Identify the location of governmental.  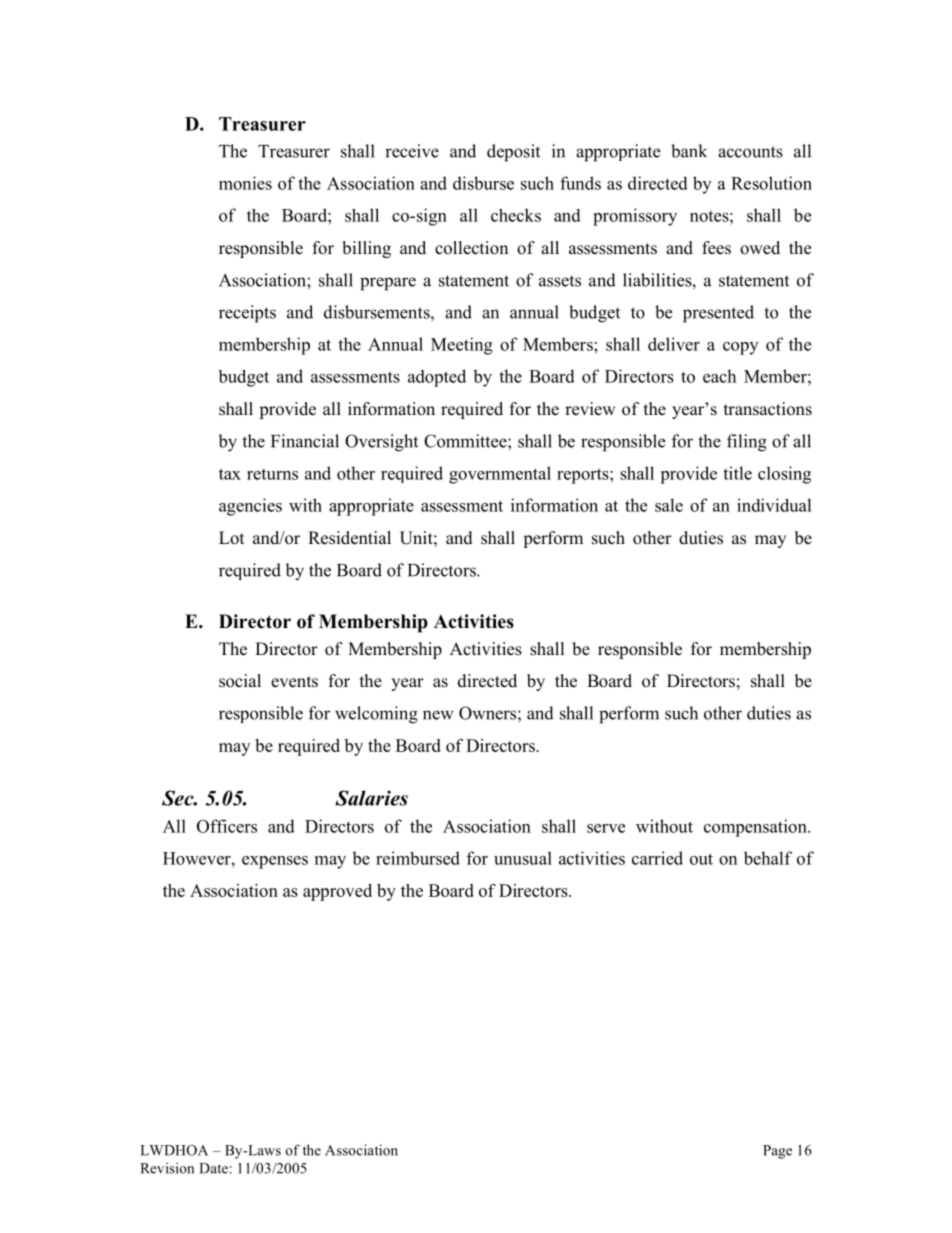
(500, 475).
